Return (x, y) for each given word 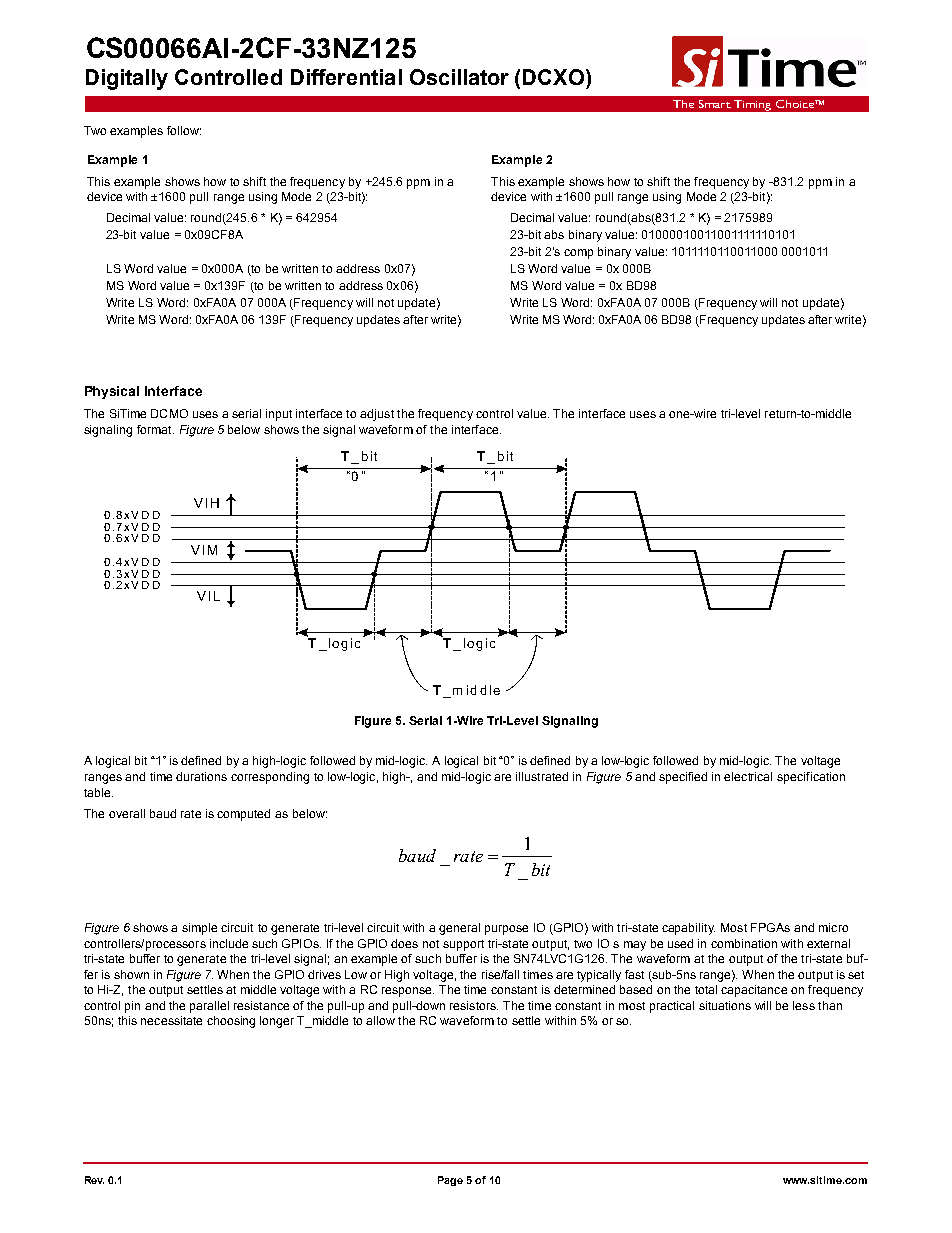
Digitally (127, 79)
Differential (346, 77)
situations (725, 1005)
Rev (94, 1180)
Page (450, 1181)
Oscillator (459, 77)
